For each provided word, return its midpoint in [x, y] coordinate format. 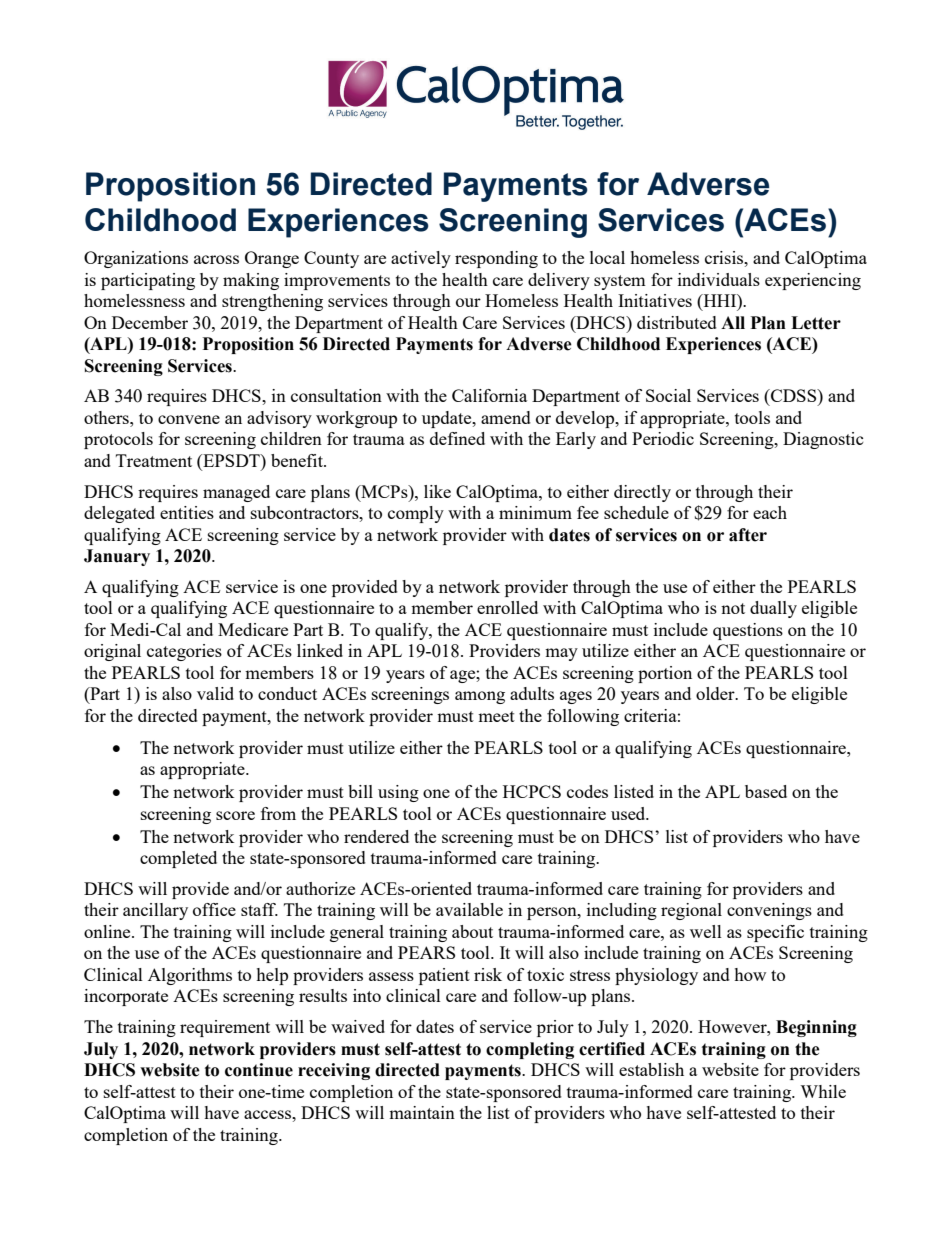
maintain [422, 1112]
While [823, 1091]
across [216, 259]
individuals [719, 279]
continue [259, 1070]
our [468, 302]
